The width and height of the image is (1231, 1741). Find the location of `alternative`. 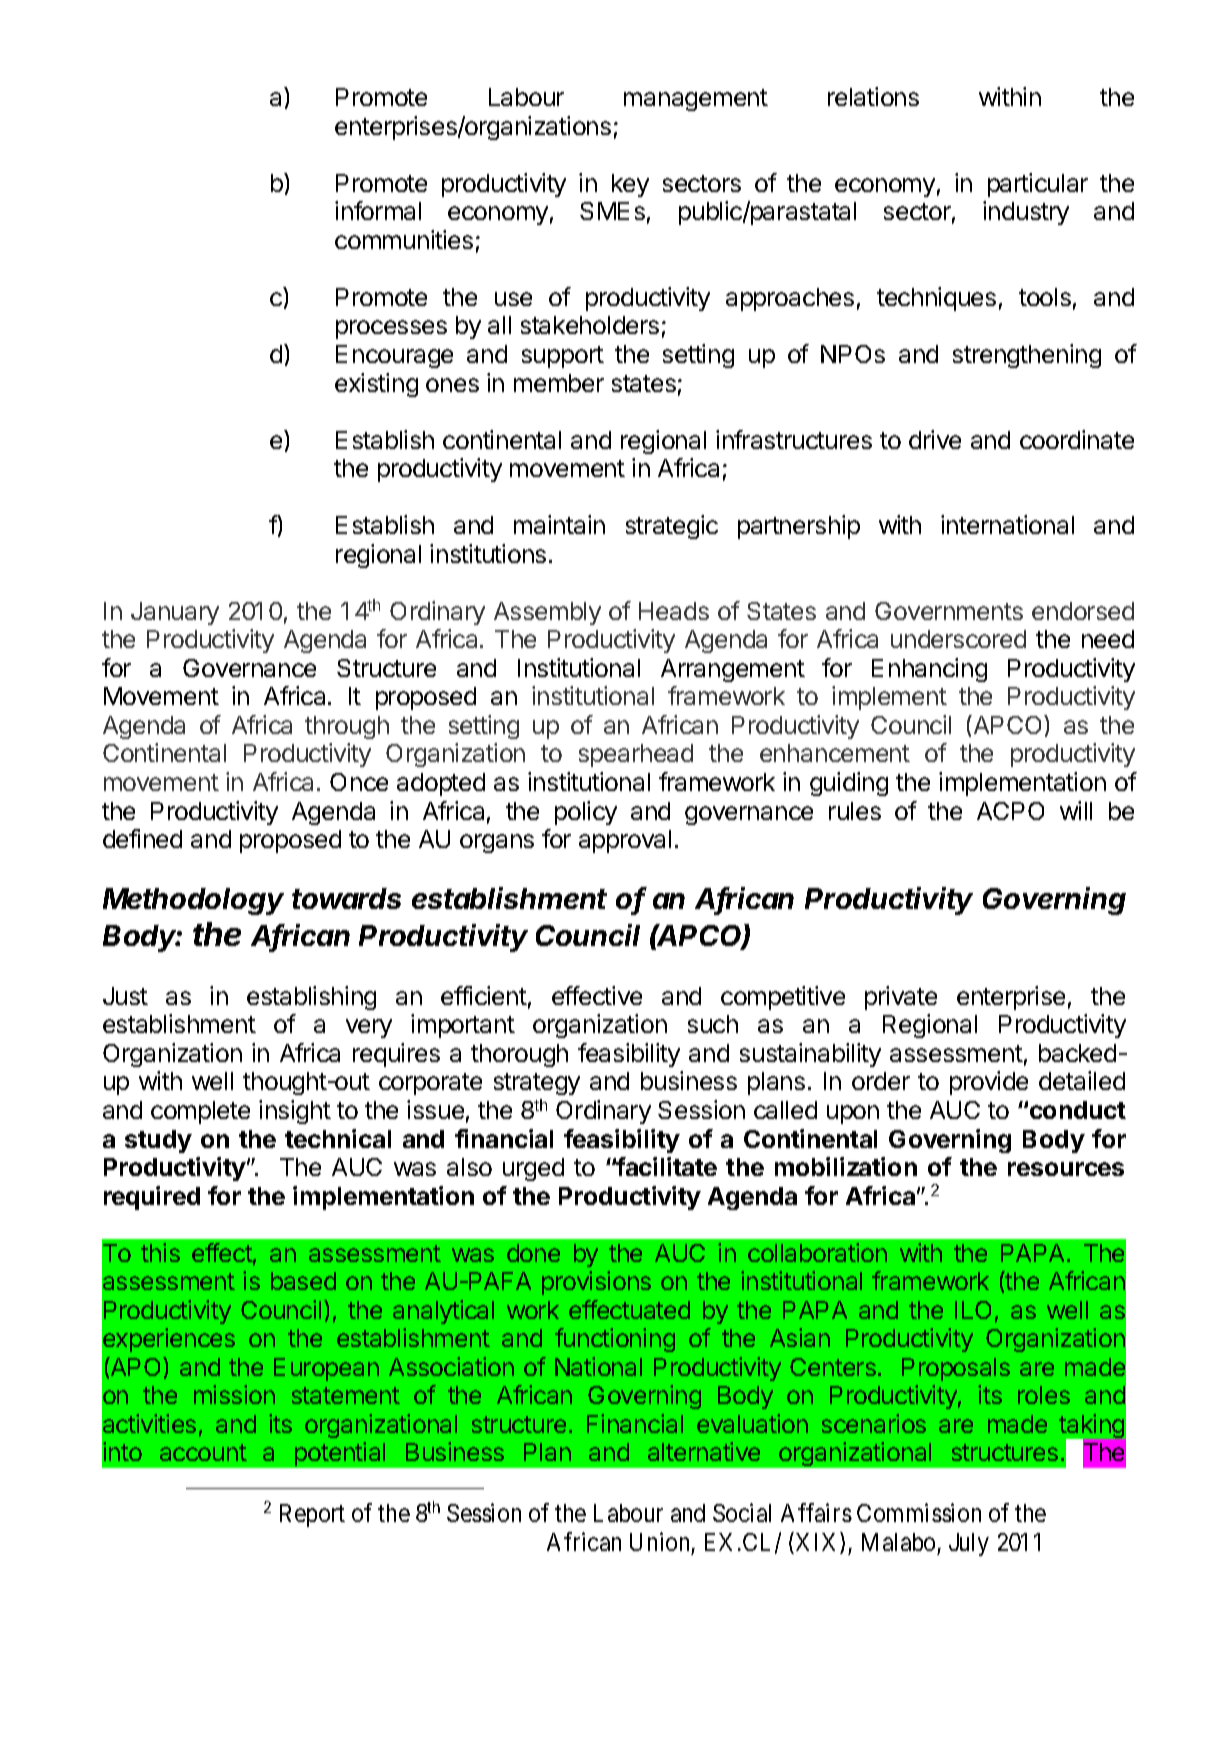

alternative is located at coordinates (704, 1451).
